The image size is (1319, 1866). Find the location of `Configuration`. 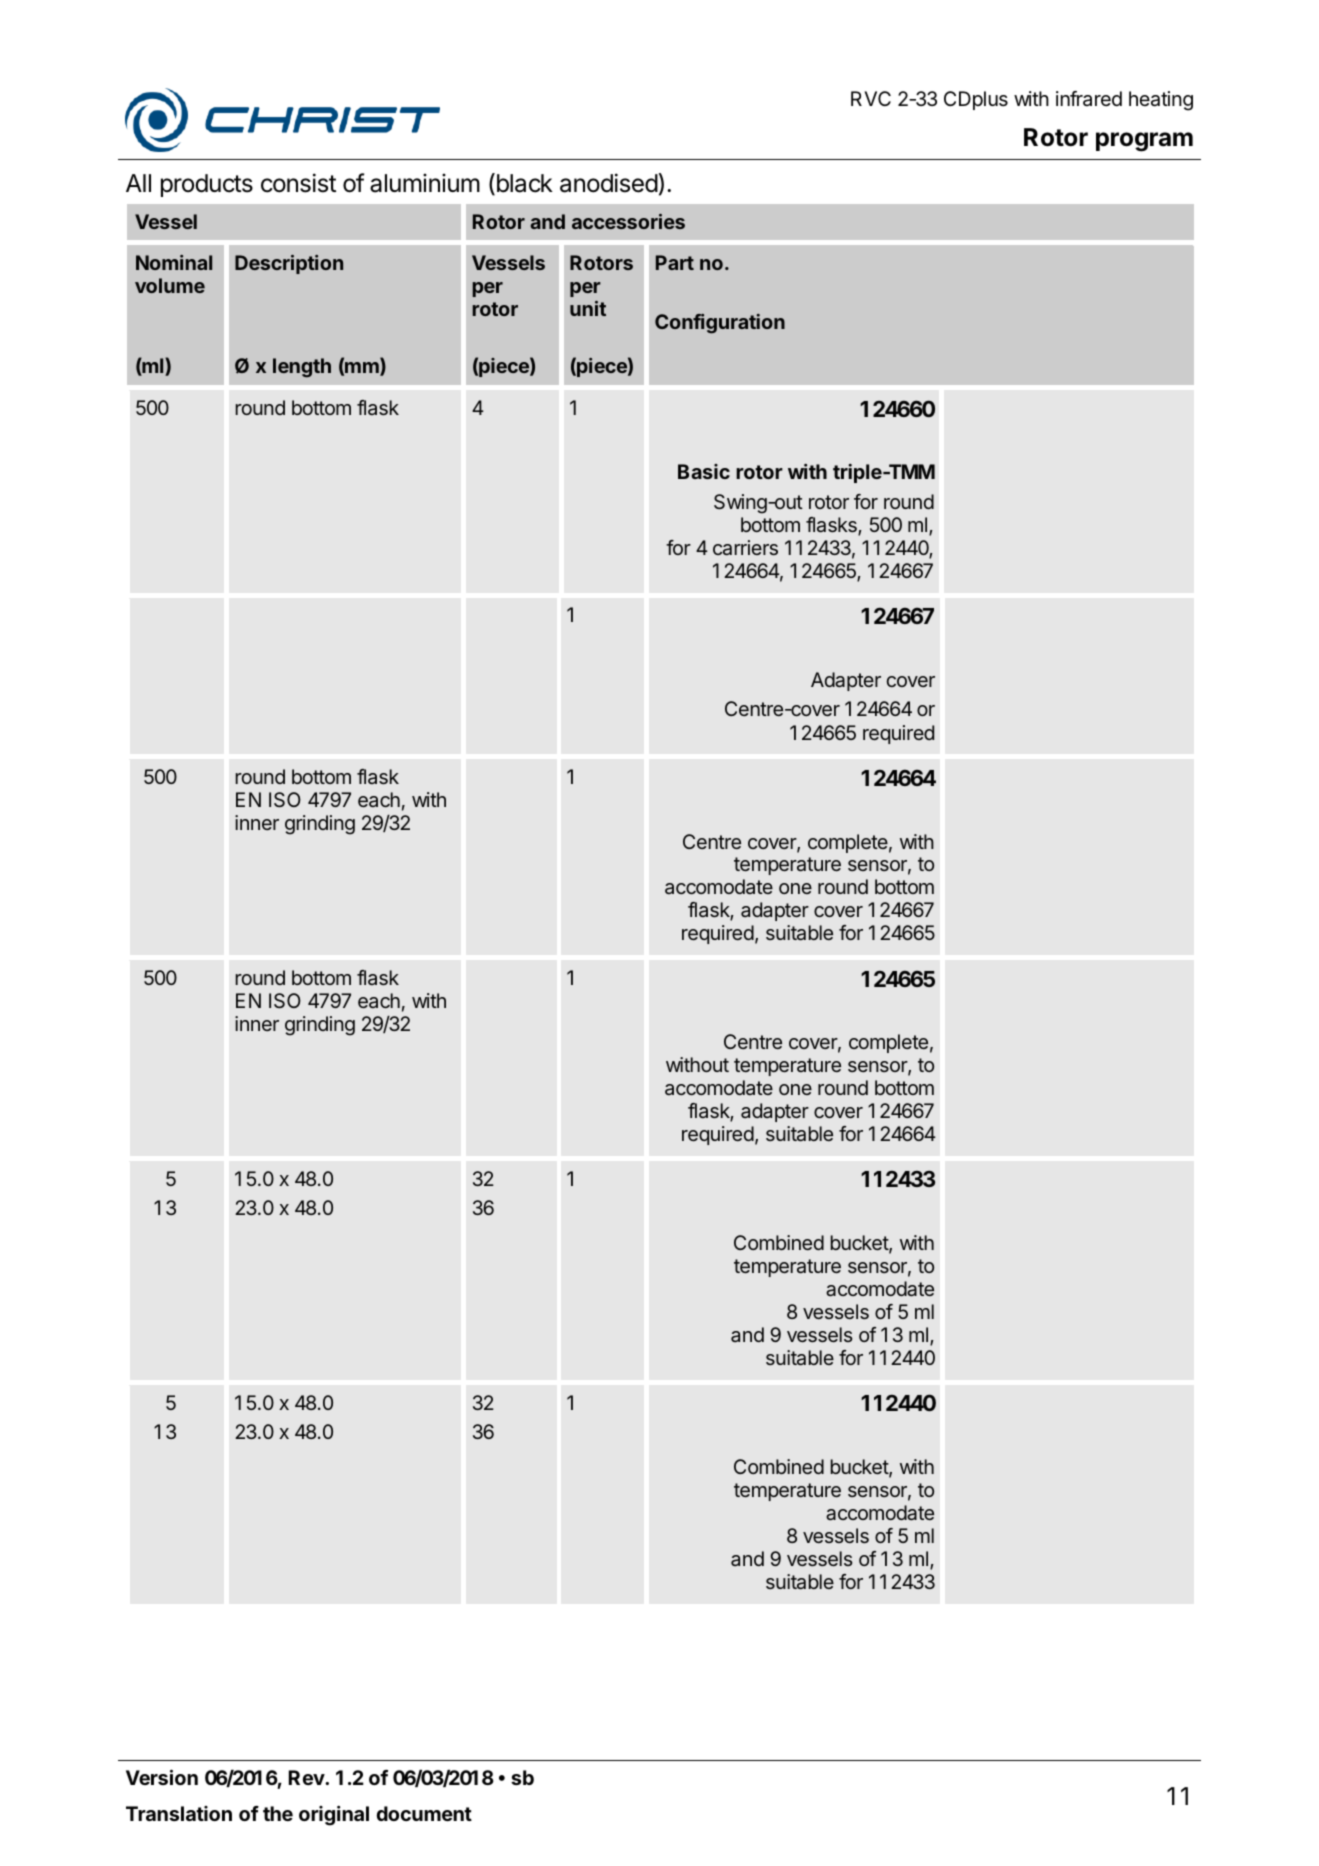

Configuration is located at coordinates (720, 324).
